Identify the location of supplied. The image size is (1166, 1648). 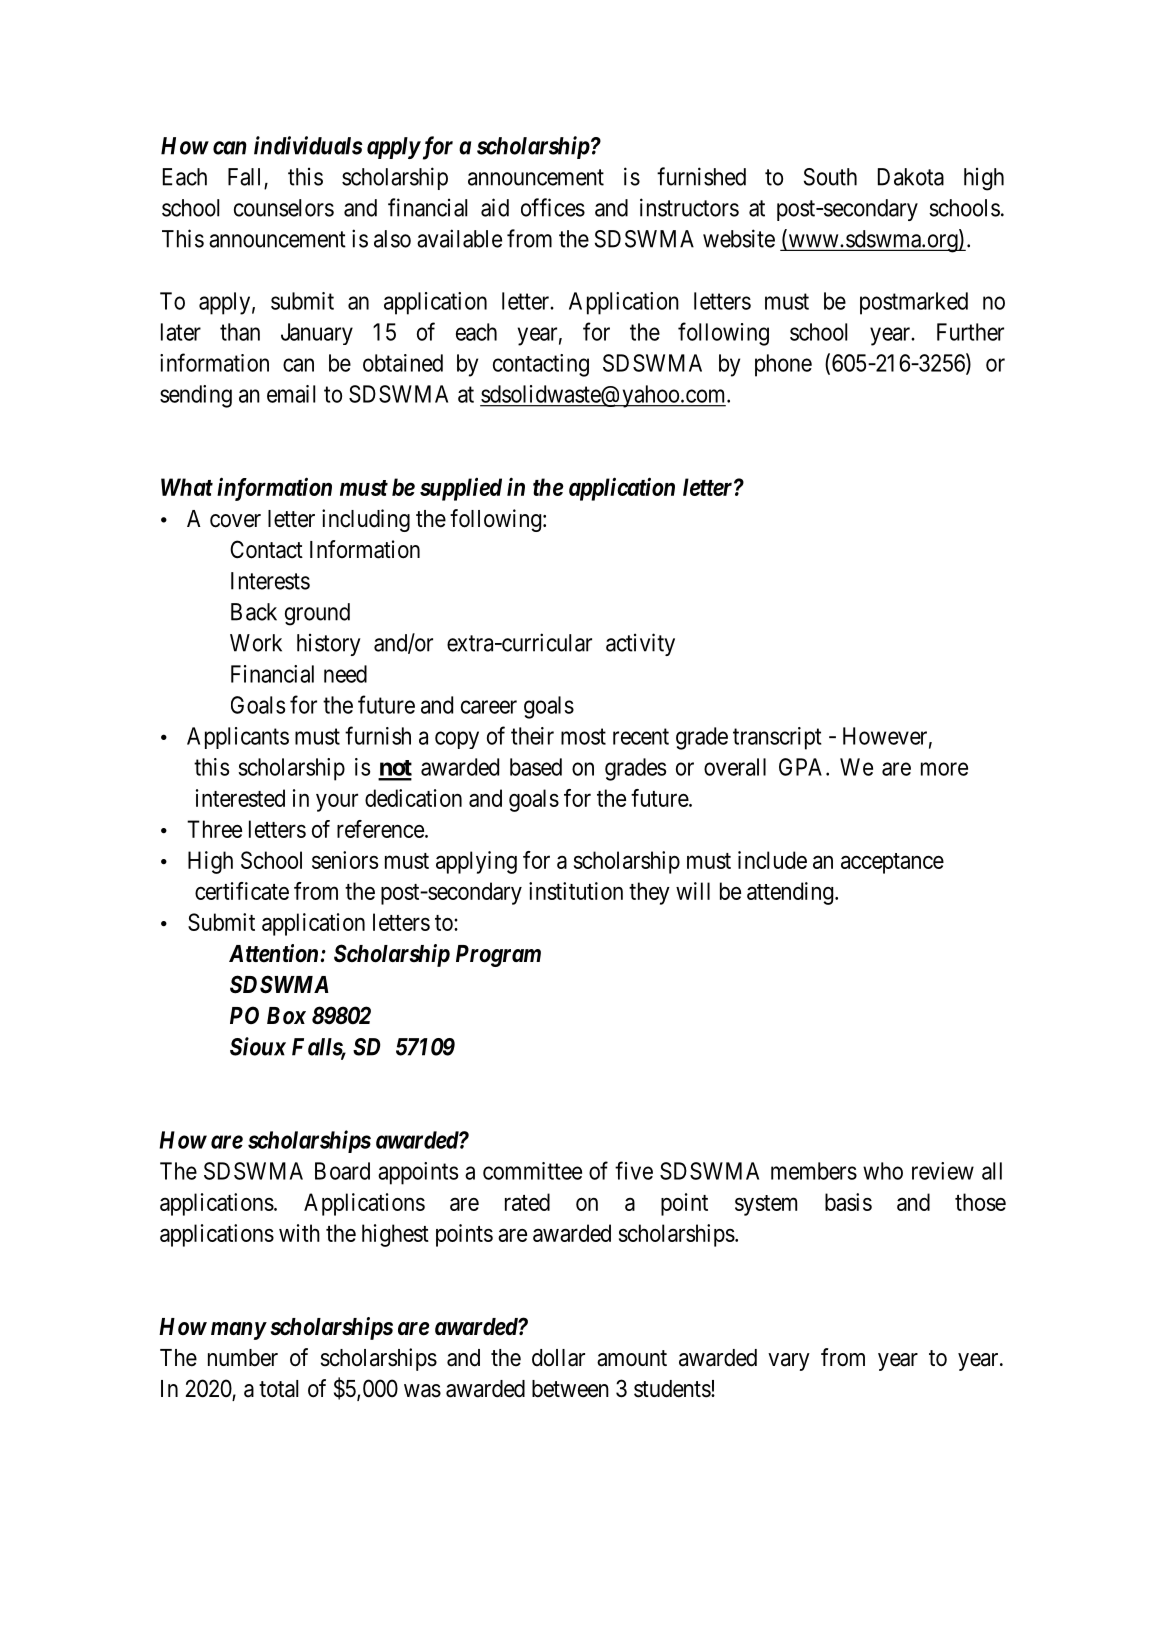
(461, 489).
